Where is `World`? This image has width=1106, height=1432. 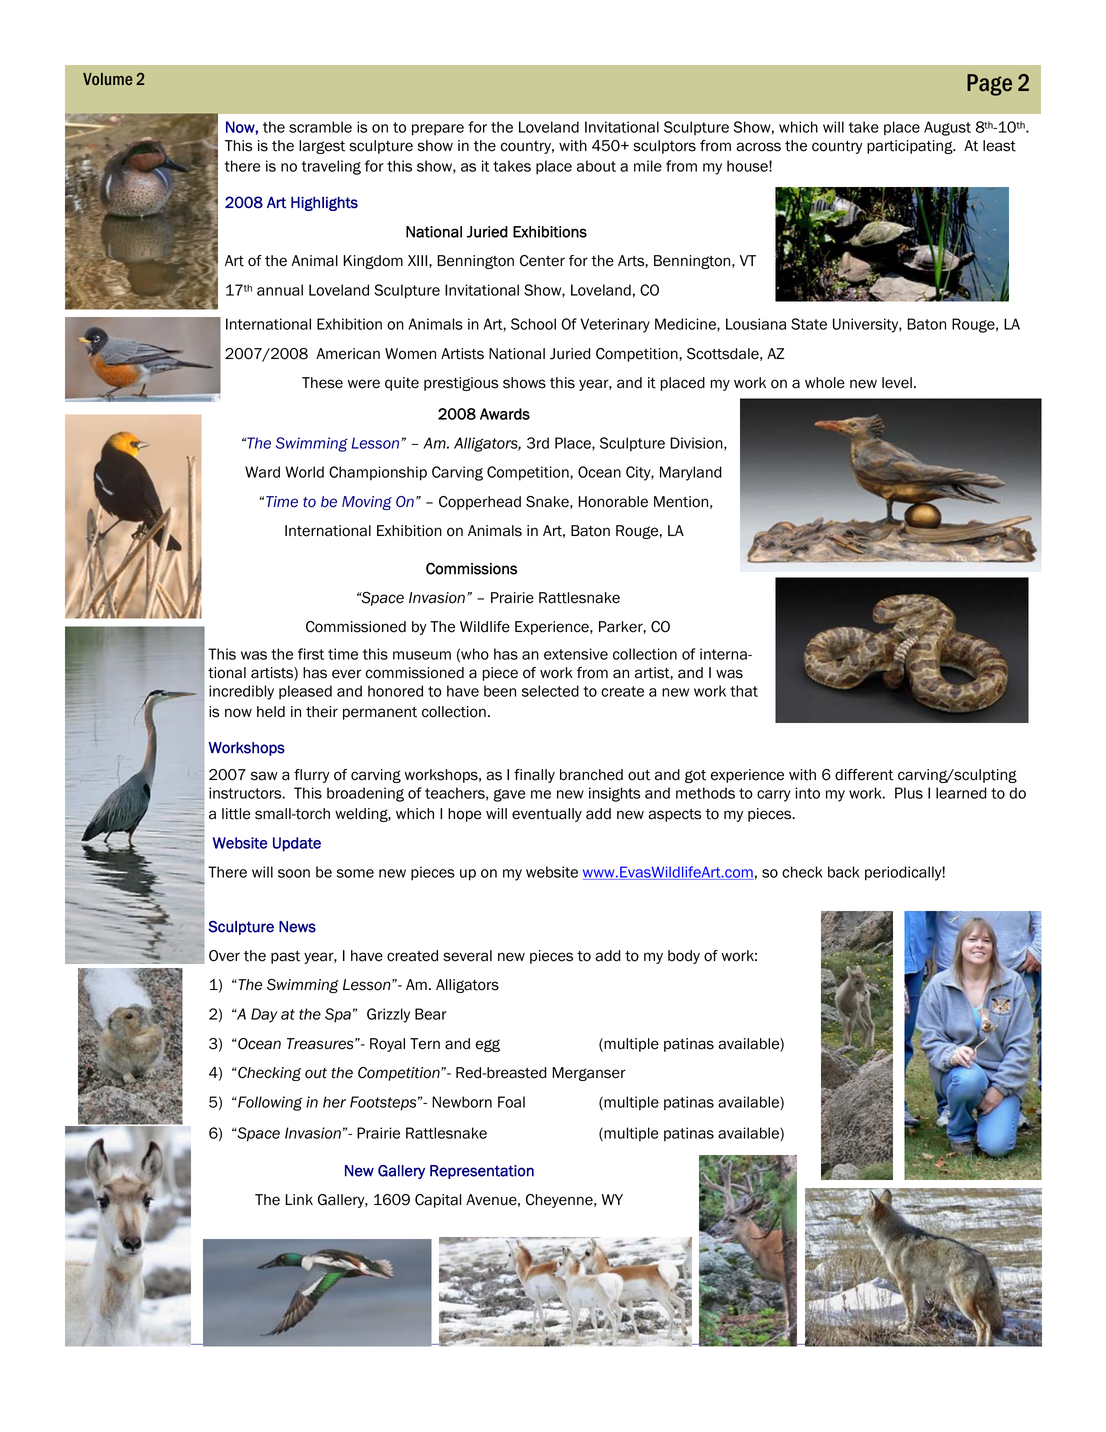
World is located at coordinates (304, 472).
